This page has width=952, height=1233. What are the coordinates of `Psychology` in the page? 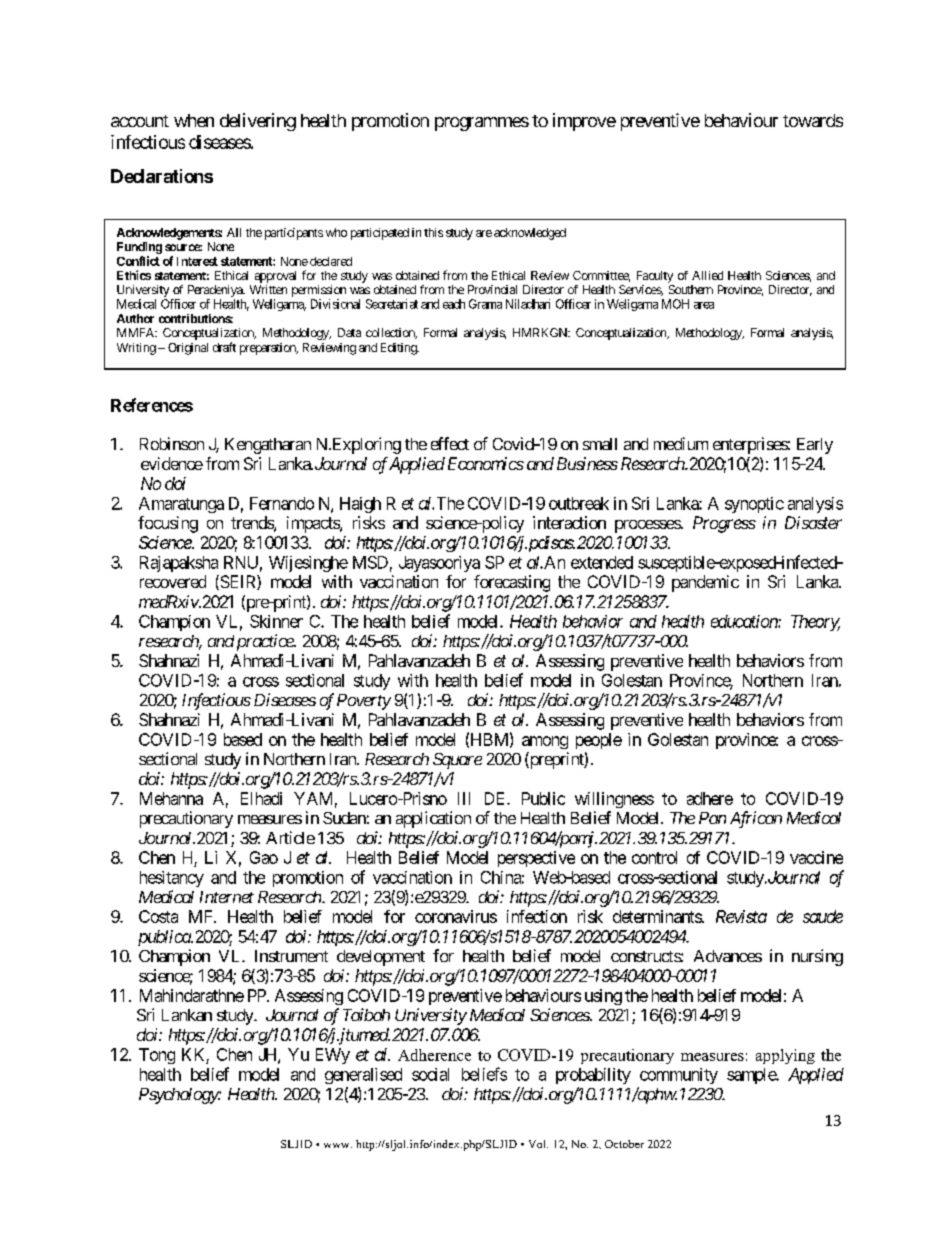 It's located at (179, 1096).
